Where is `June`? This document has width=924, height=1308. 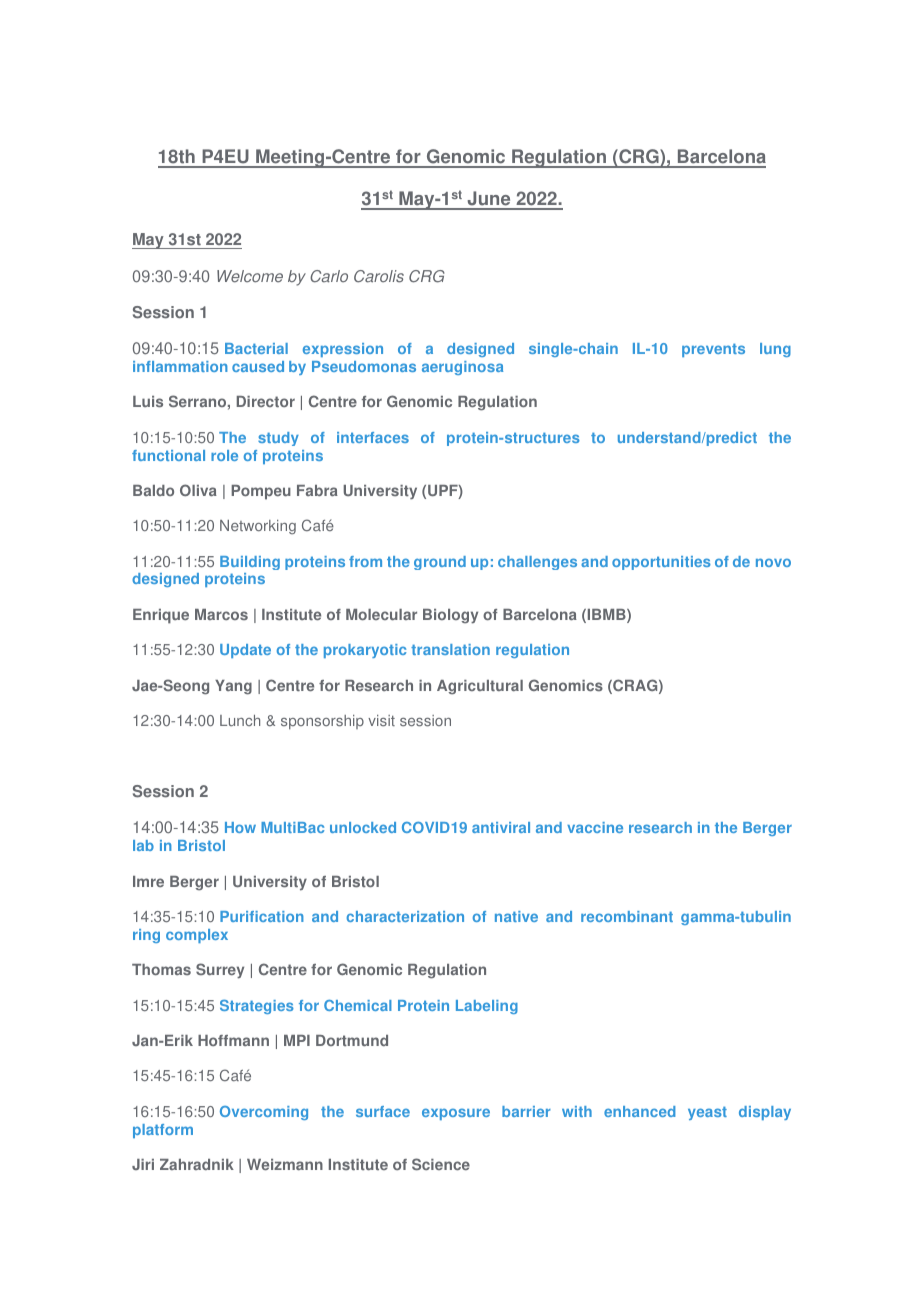 June is located at coordinates (489, 200).
